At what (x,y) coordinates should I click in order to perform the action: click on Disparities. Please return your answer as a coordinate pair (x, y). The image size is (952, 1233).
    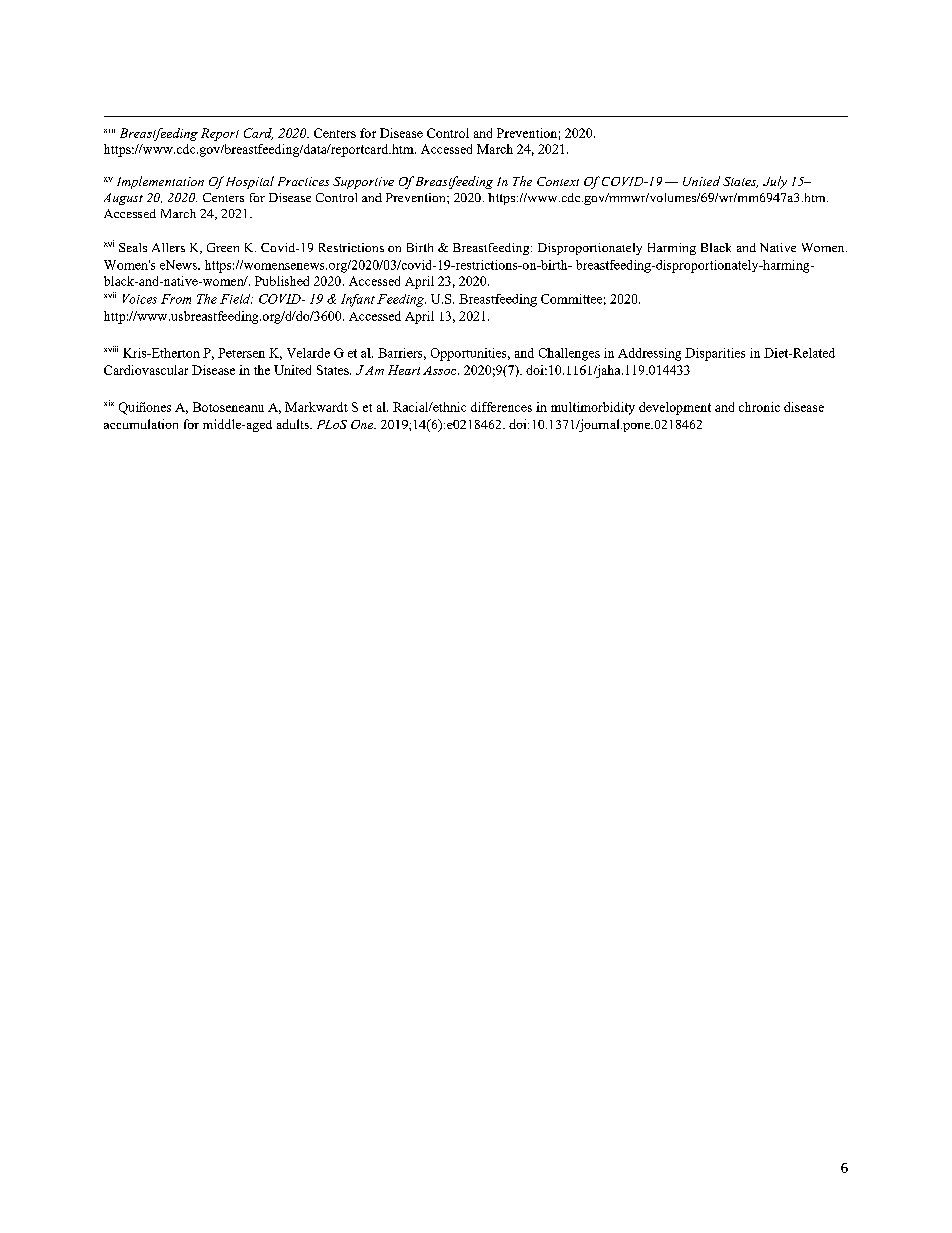
    Looking at the image, I should click on (715, 354).
